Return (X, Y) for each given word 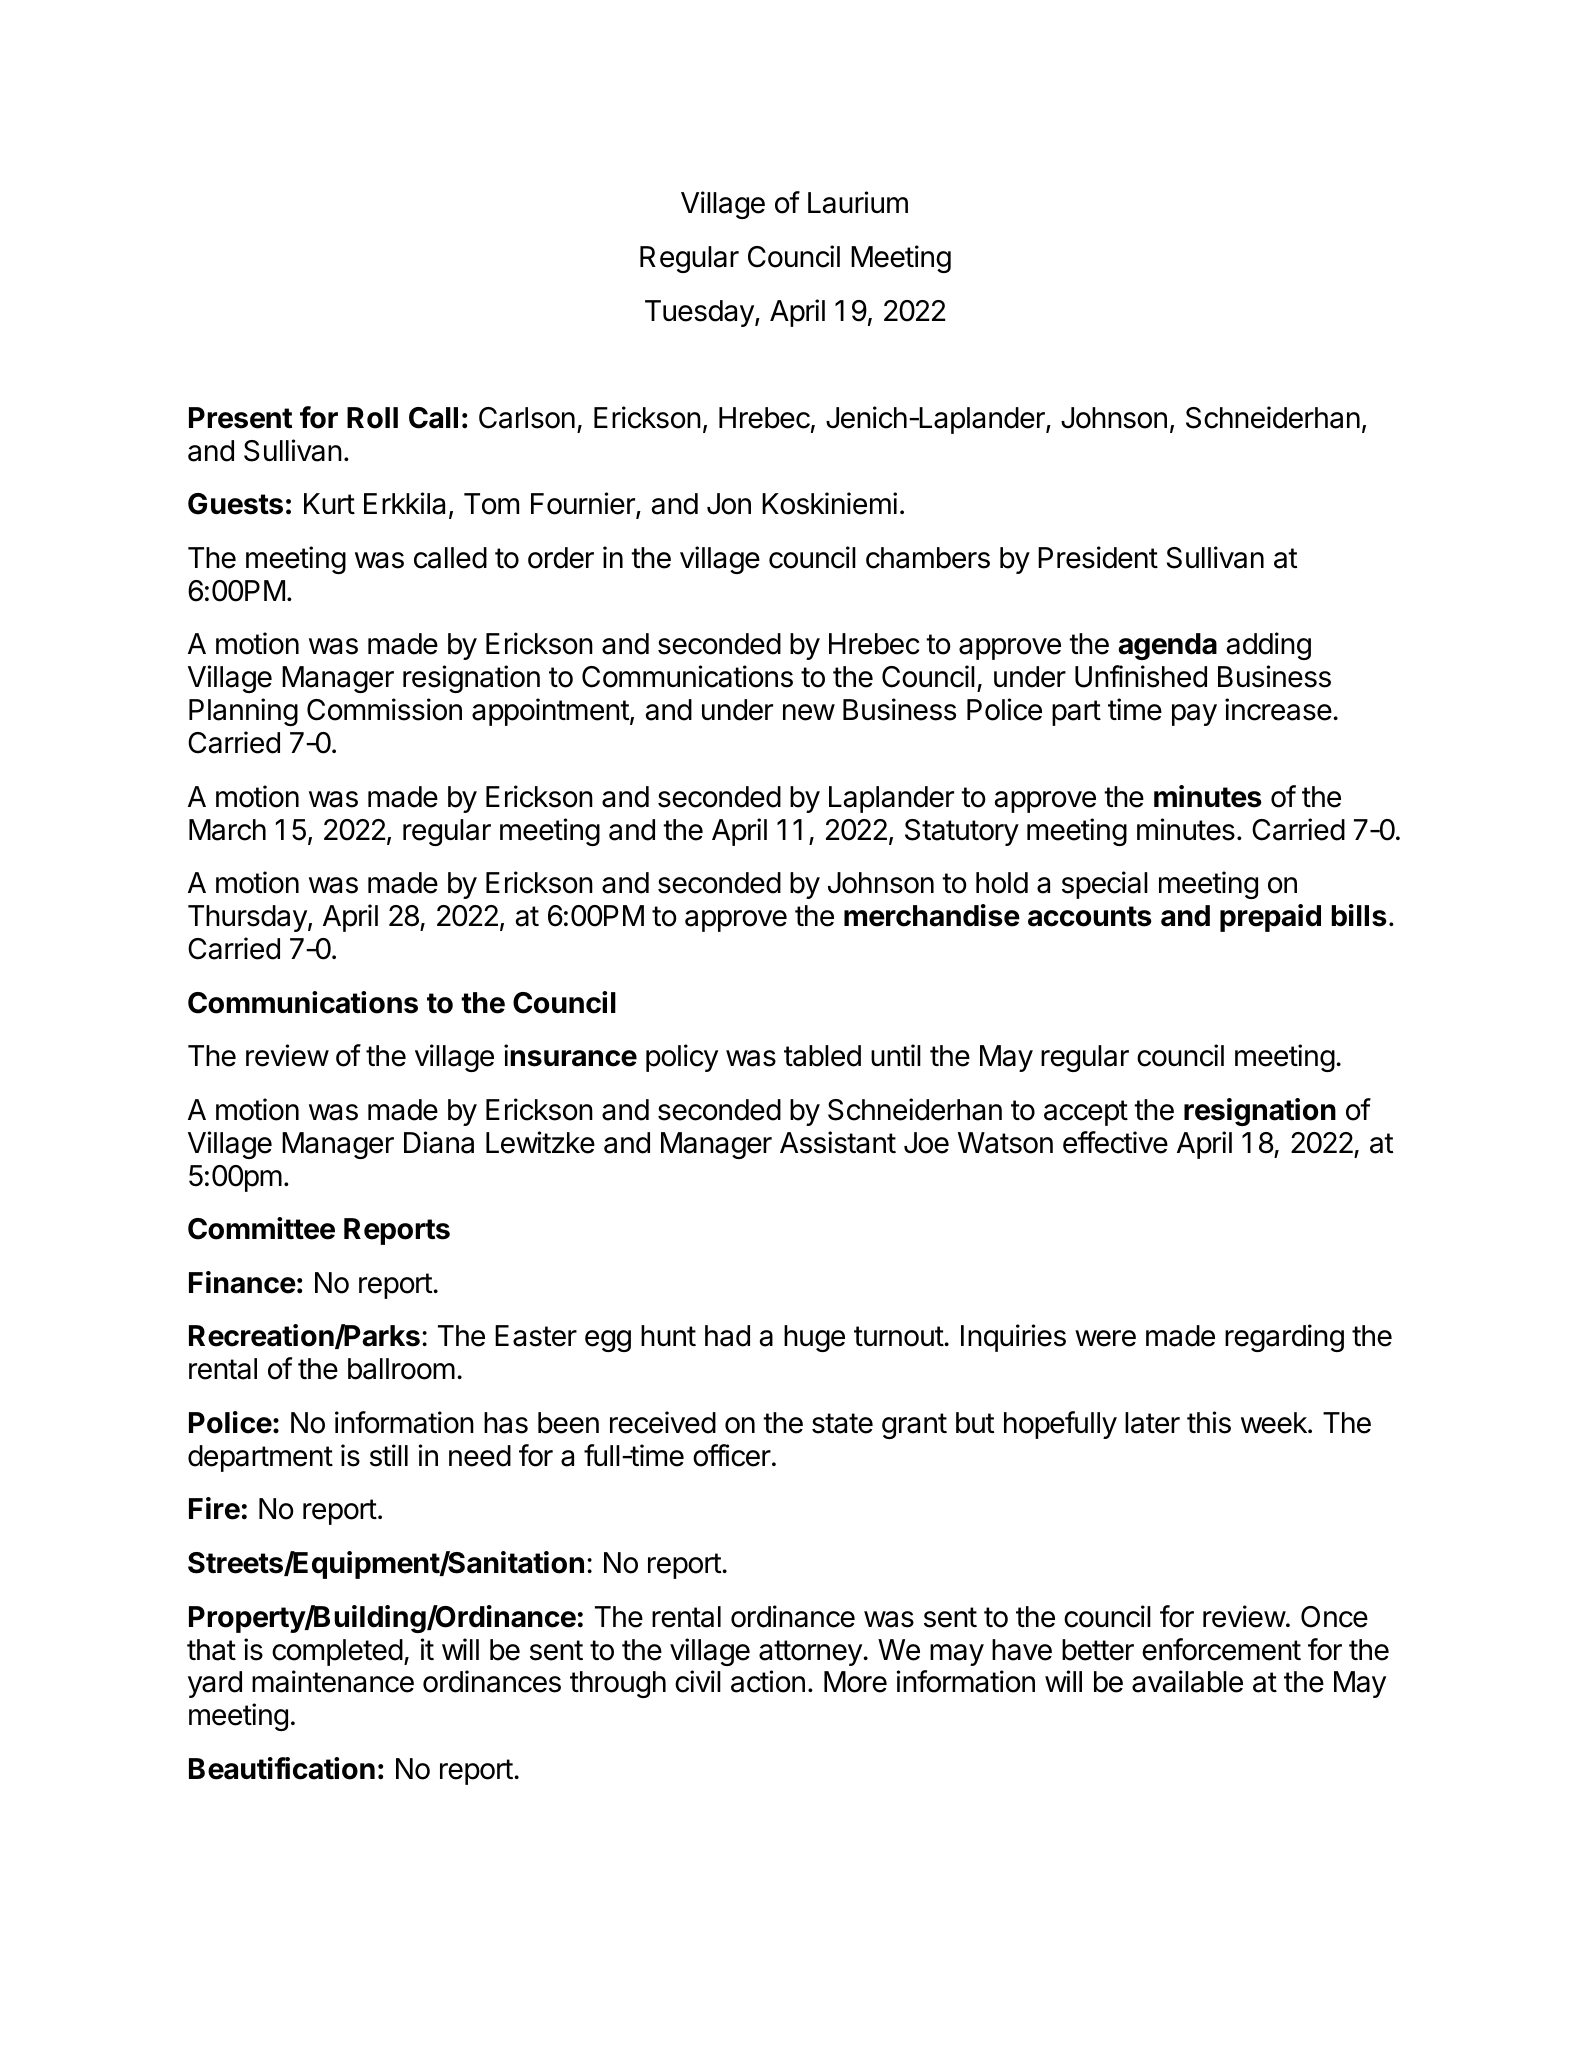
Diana (439, 1142)
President (1098, 557)
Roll (372, 418)
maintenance (333, 1681)
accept (1086, 1113)
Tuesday (700, 313)
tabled (822, 1056)
